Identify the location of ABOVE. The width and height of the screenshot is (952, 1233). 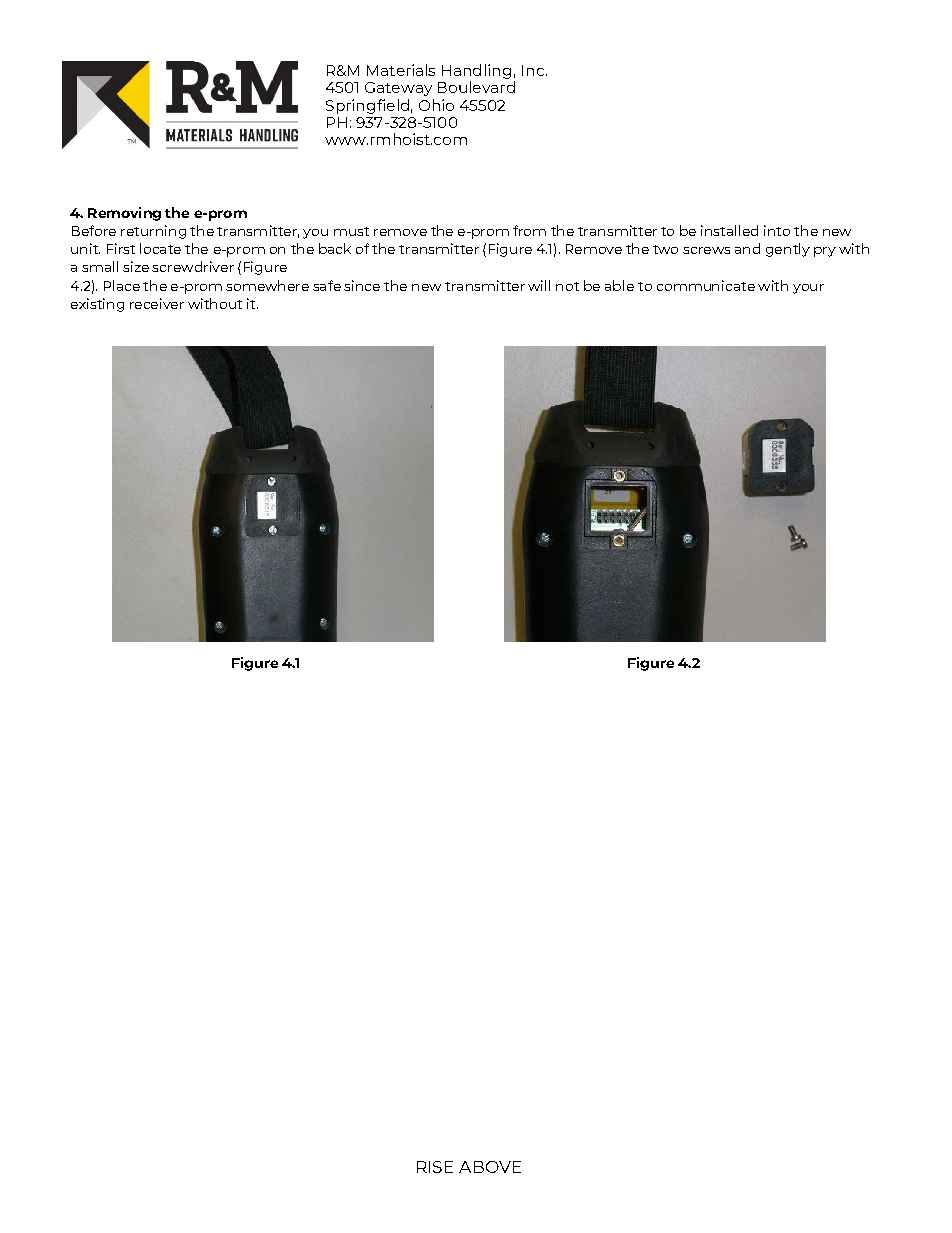
(490, 1167).
